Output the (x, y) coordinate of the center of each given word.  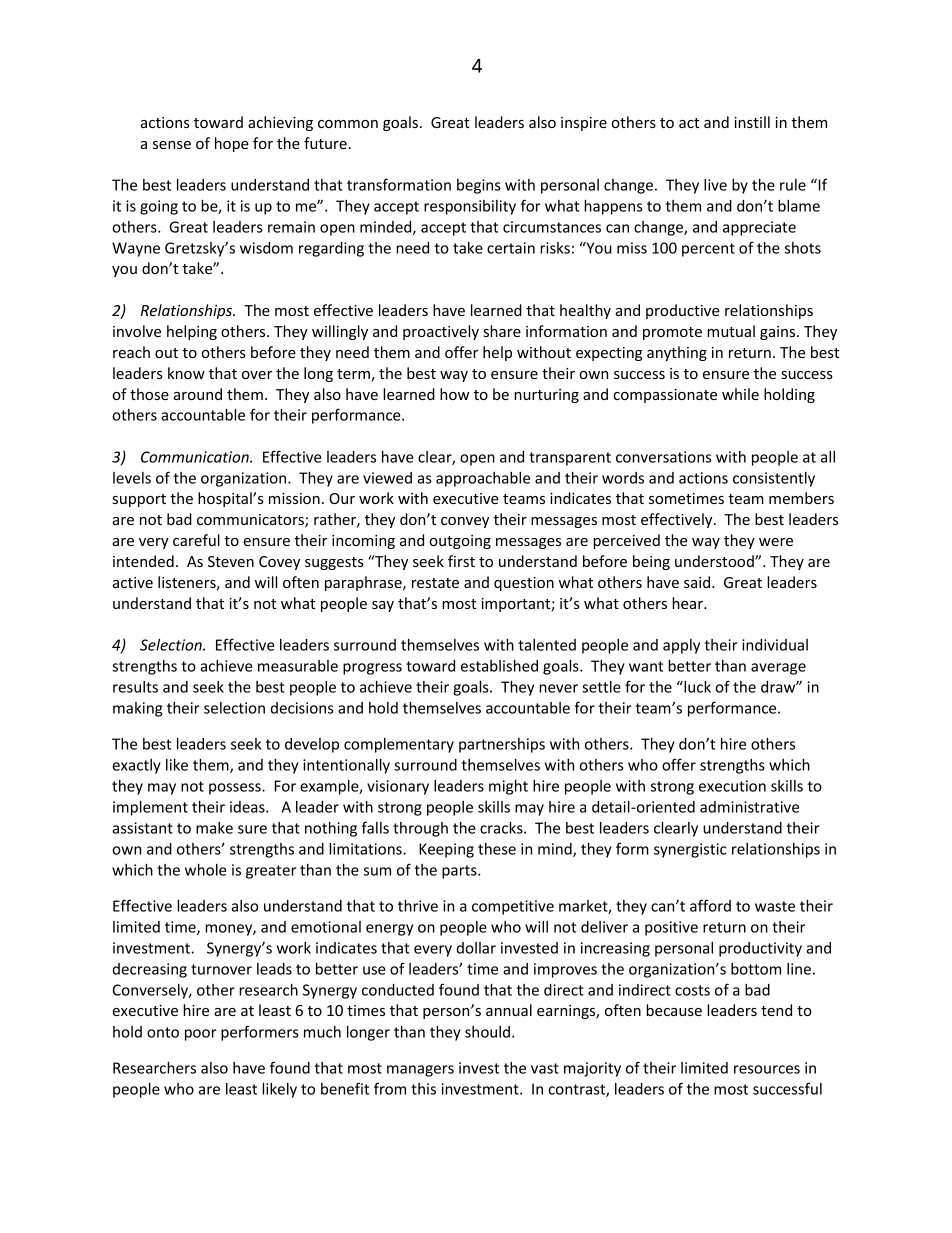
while (740, 394)
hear (688, 603)
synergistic (690, 850)
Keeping (446, 850)
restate (435, 583)
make (214, 828)
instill (752, 122)
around (198, 394)
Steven (231, 561)
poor (201, 1035)
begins (479, 186)
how (454, 394)
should (487, 1032)
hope (232, 144)
